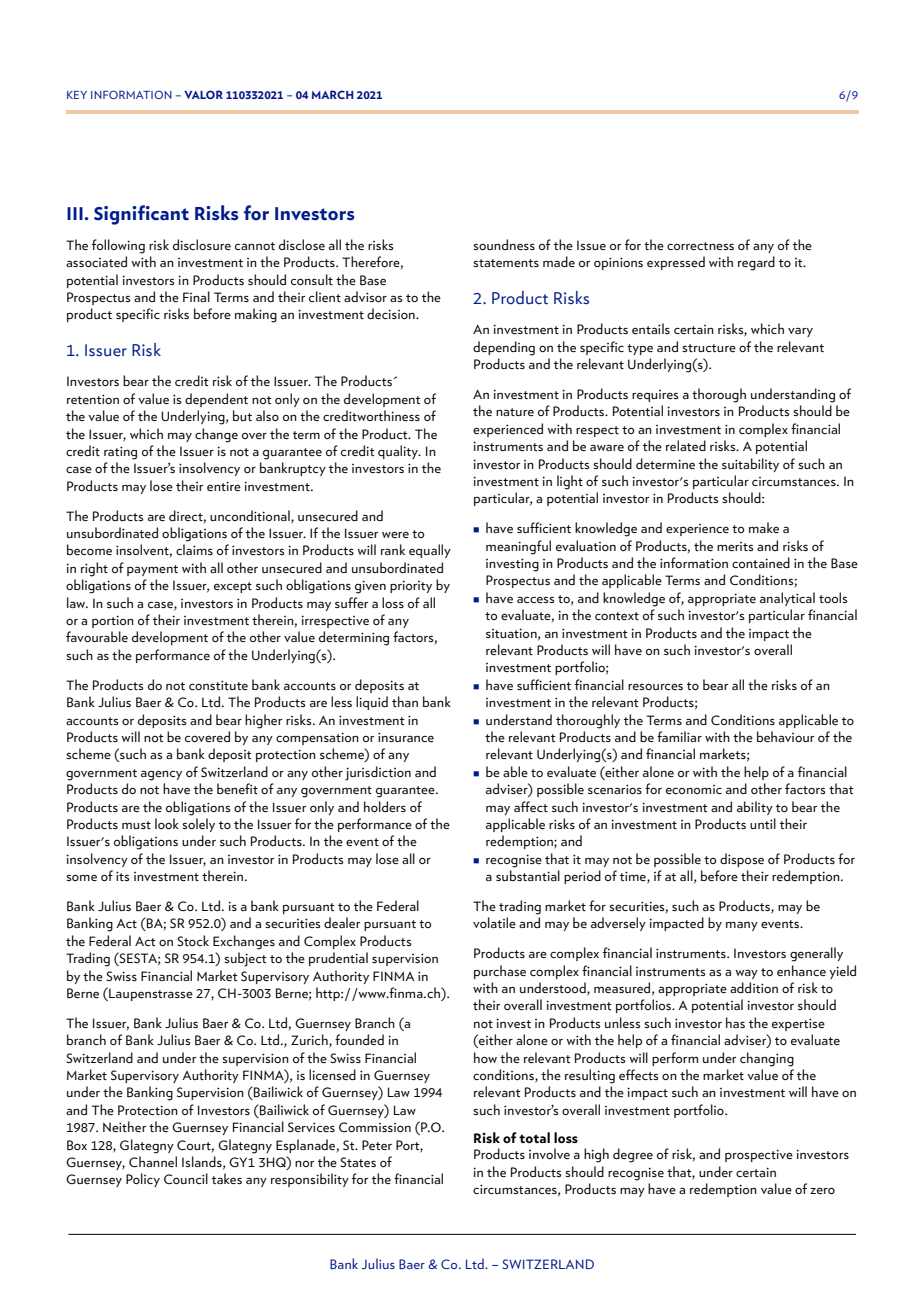 The height and width of the document is (1308, 924). I want to click on priority, so click(411, 586).
